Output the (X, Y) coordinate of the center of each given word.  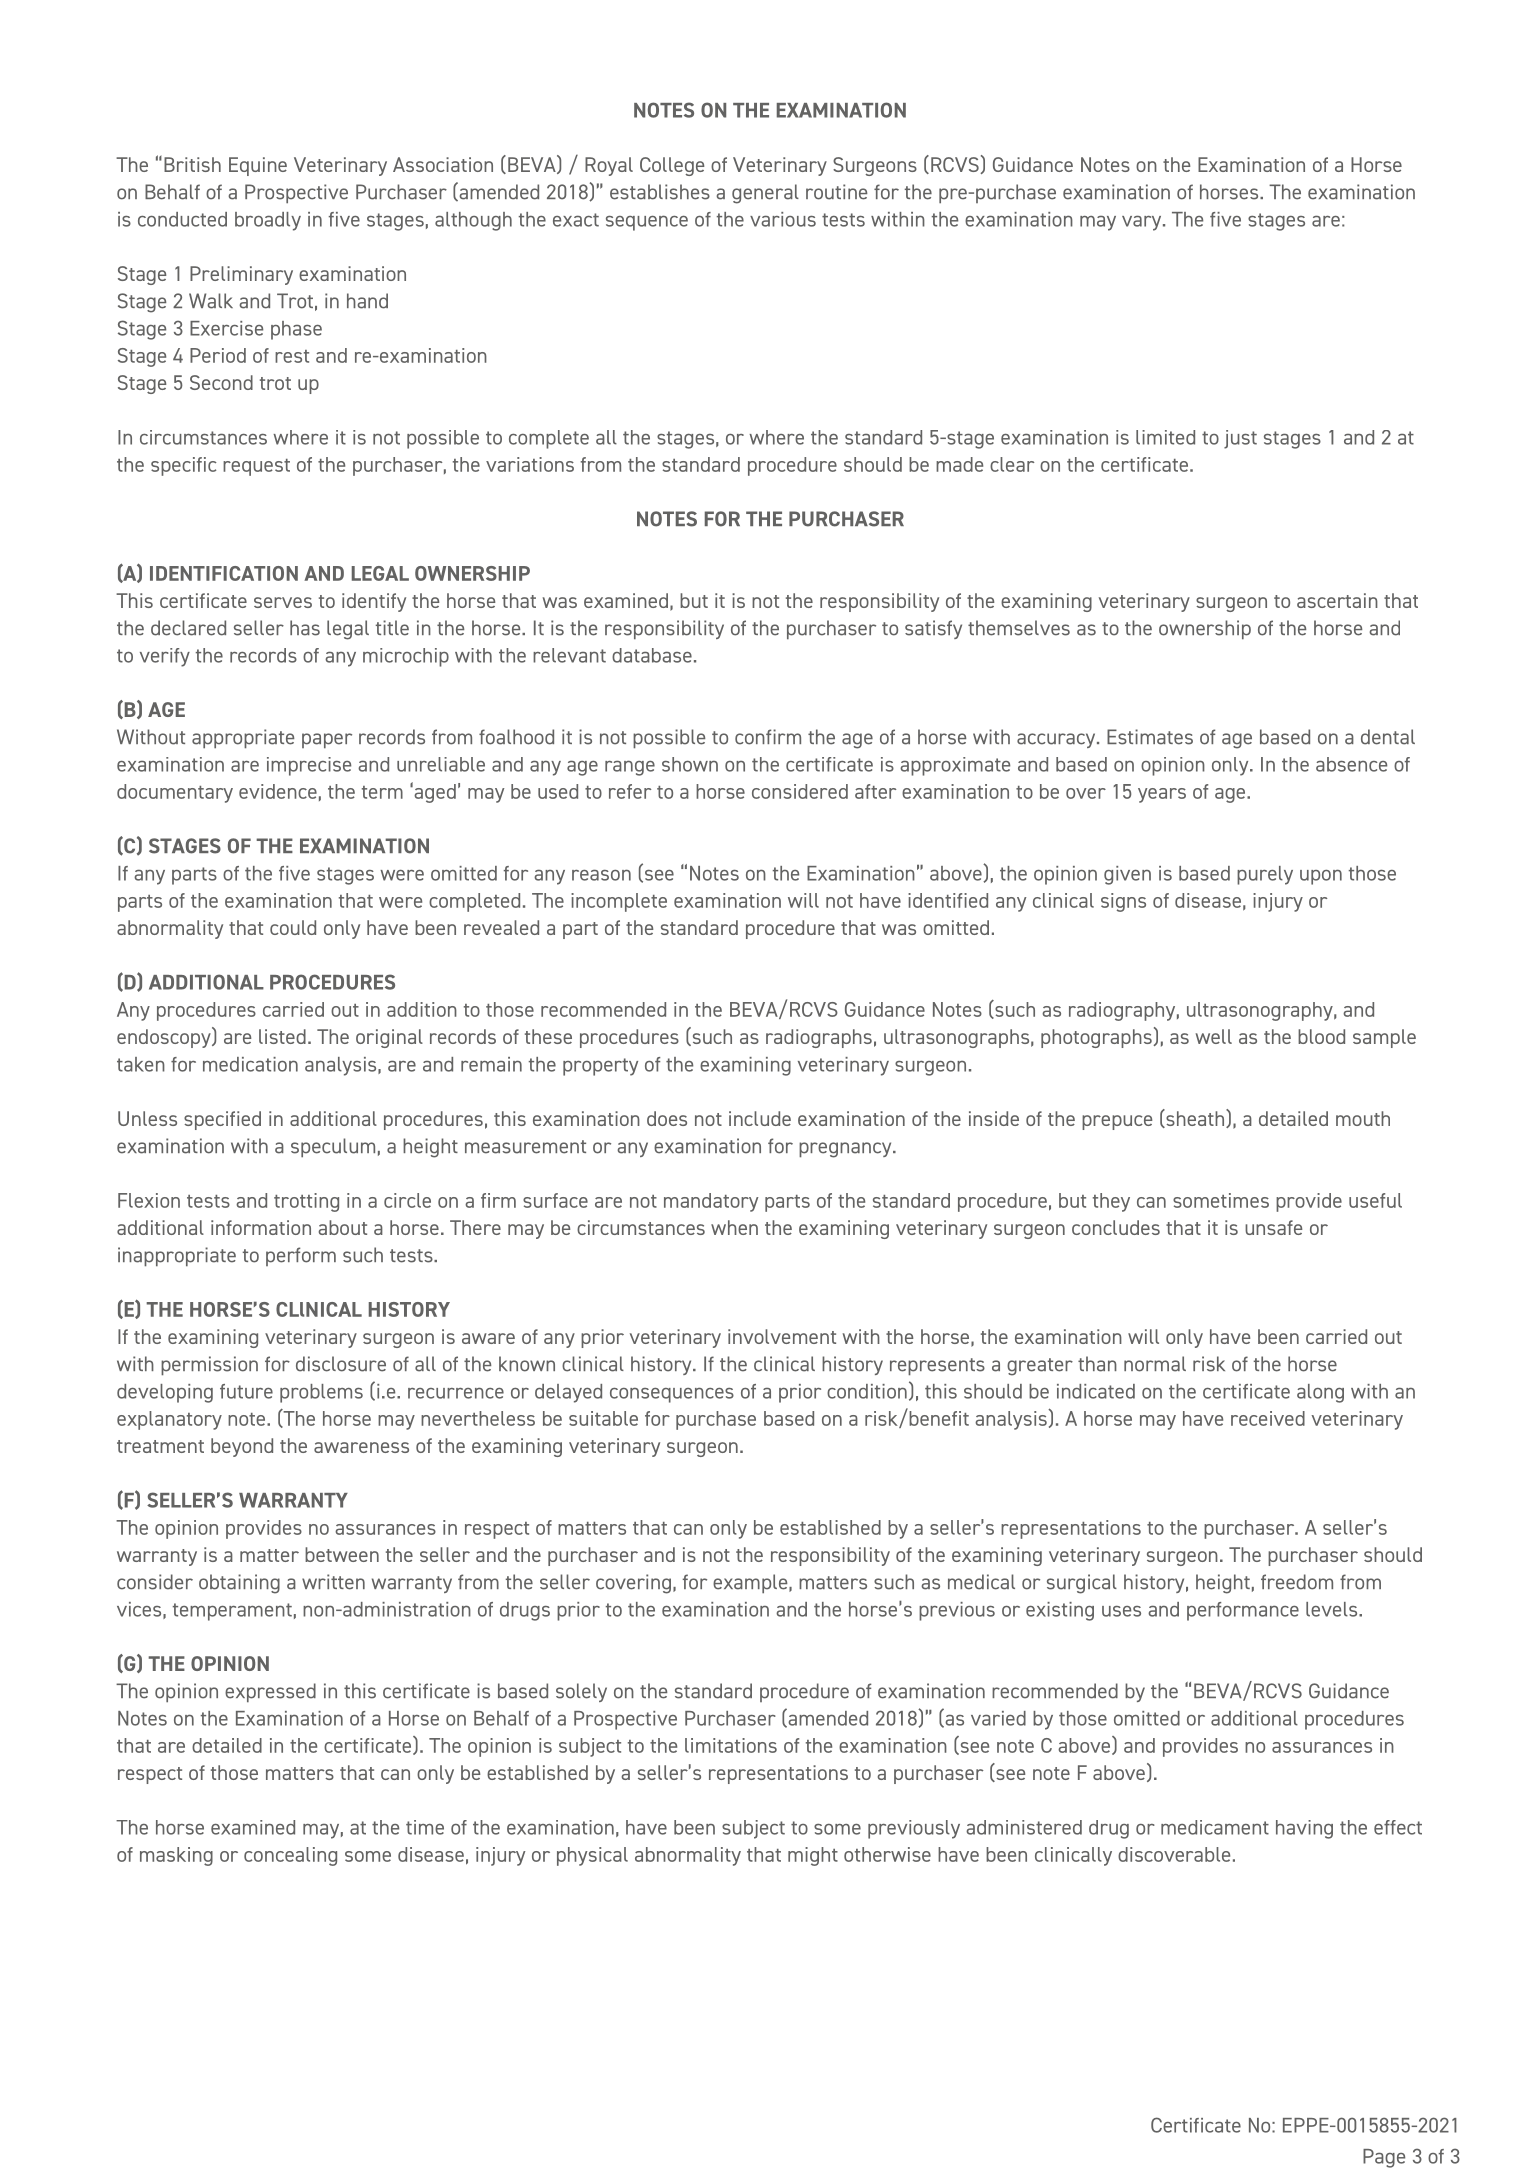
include (760, 1118)
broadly (268, 221)
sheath (1195, 1118)
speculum (333, 1148)
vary (1143, 223)
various (783, 219)
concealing (290, 1856)
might (813, 1856)
